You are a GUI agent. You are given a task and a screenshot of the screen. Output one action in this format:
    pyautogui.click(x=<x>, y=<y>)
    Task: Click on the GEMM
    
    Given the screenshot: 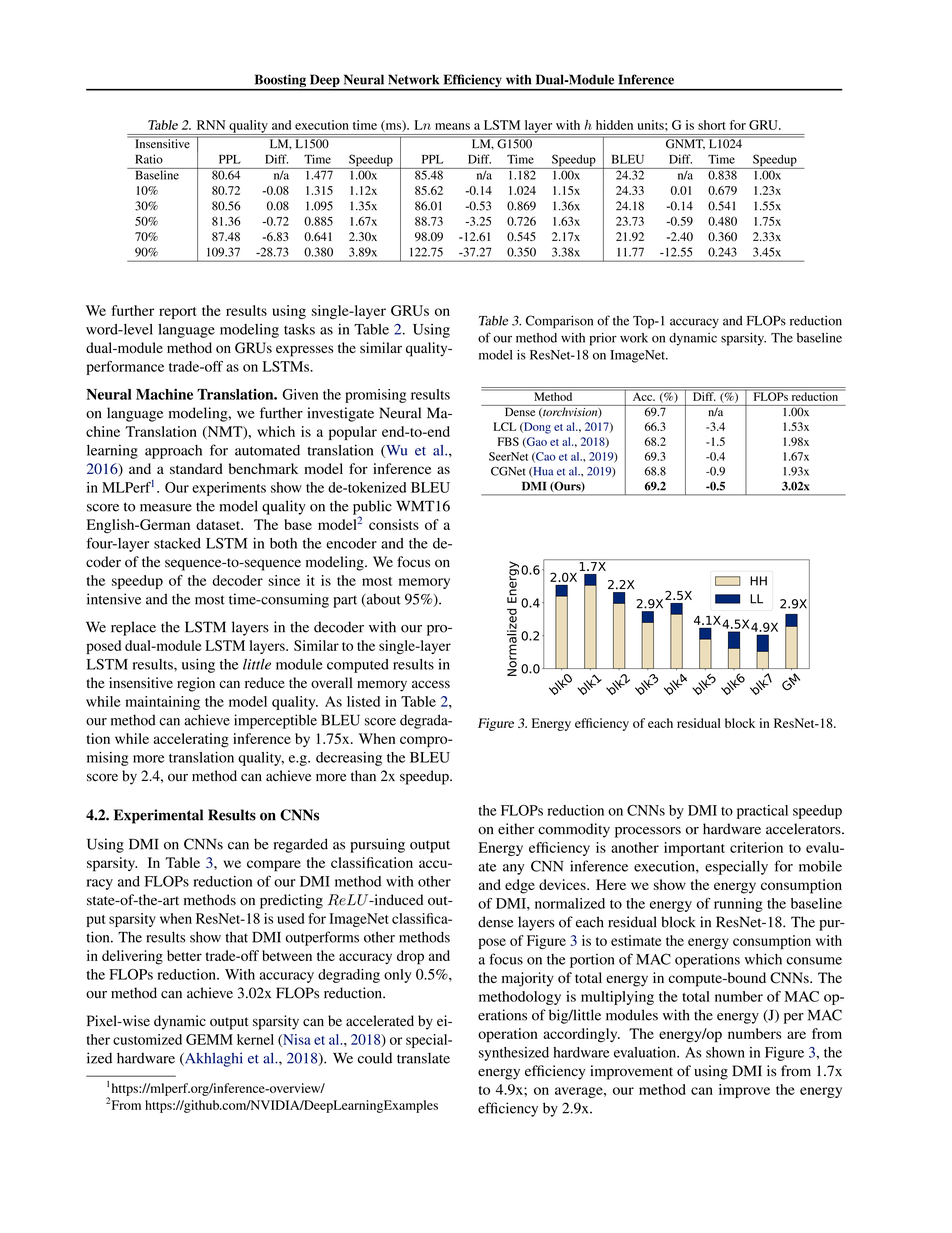 What is the action you would take?
    pyautogui.click(x=209, y=1039)
